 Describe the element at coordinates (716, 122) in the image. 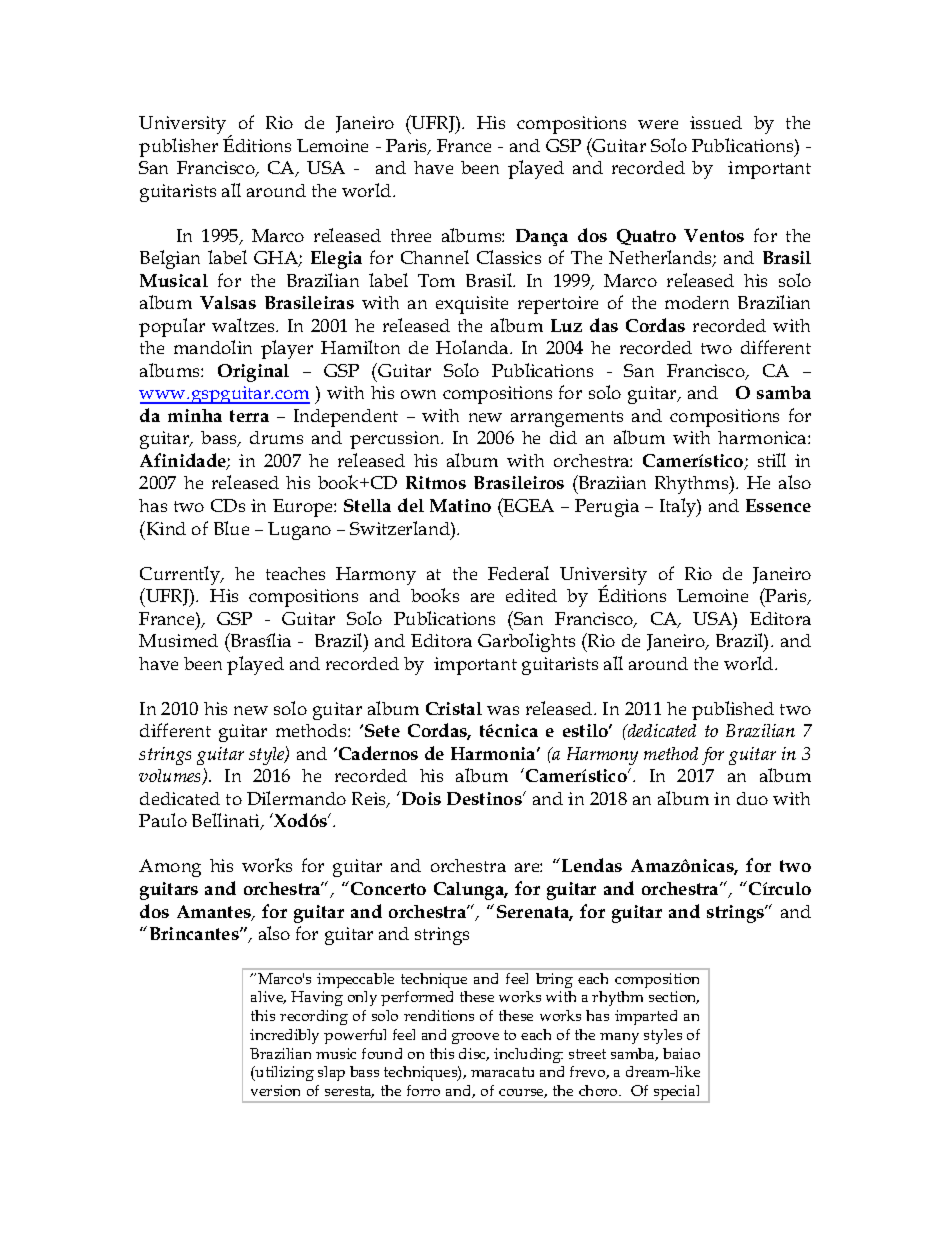

I see `issued` at that location.
